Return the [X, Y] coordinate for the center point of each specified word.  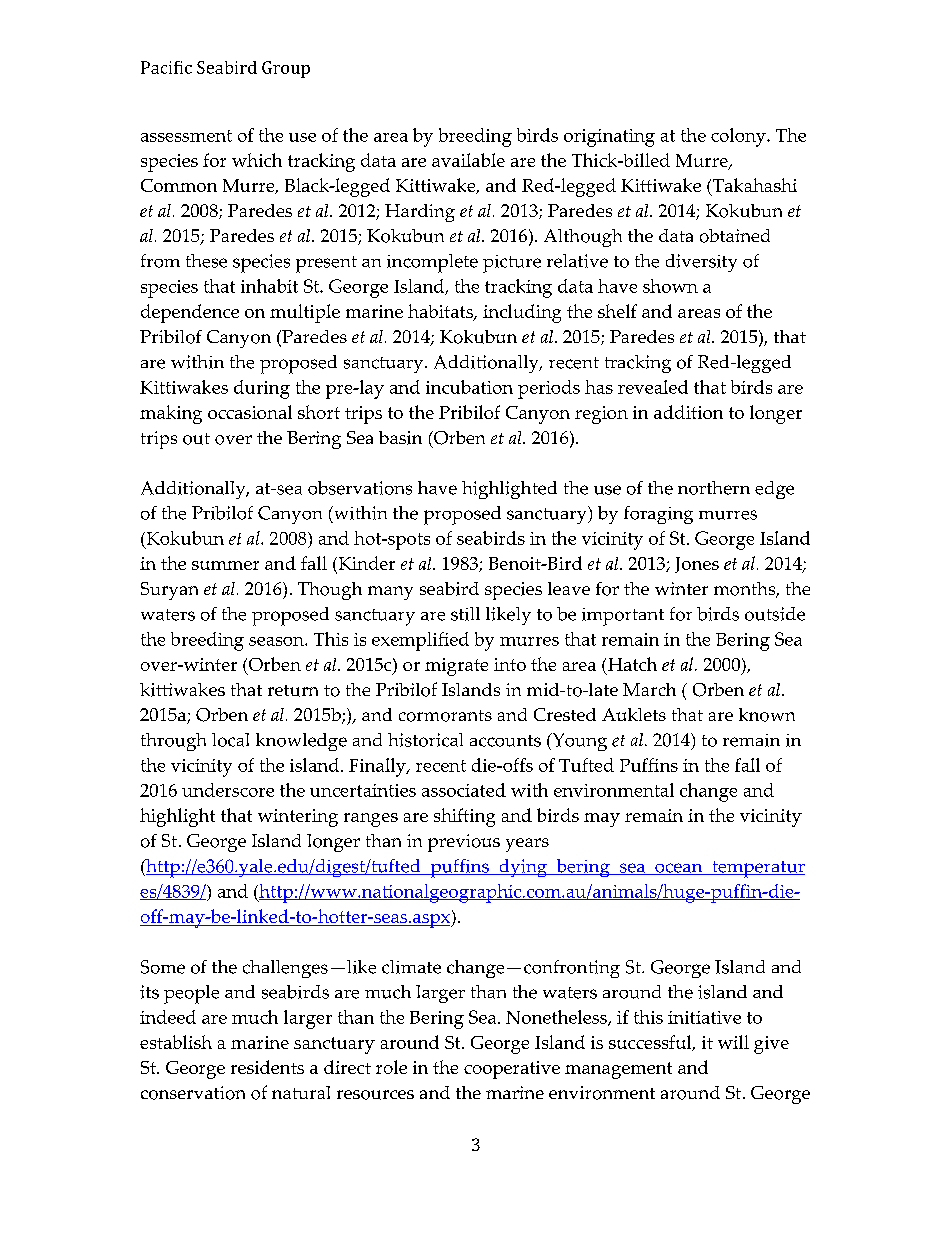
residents [267, 1067]
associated [464, 790]
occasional [250, 412]
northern [714, 488]
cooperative [512, 1070]
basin [400, 438]
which [257, 160]
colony [739, 137]
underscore [228, 790]
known [767, 715]
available [468, 160]
